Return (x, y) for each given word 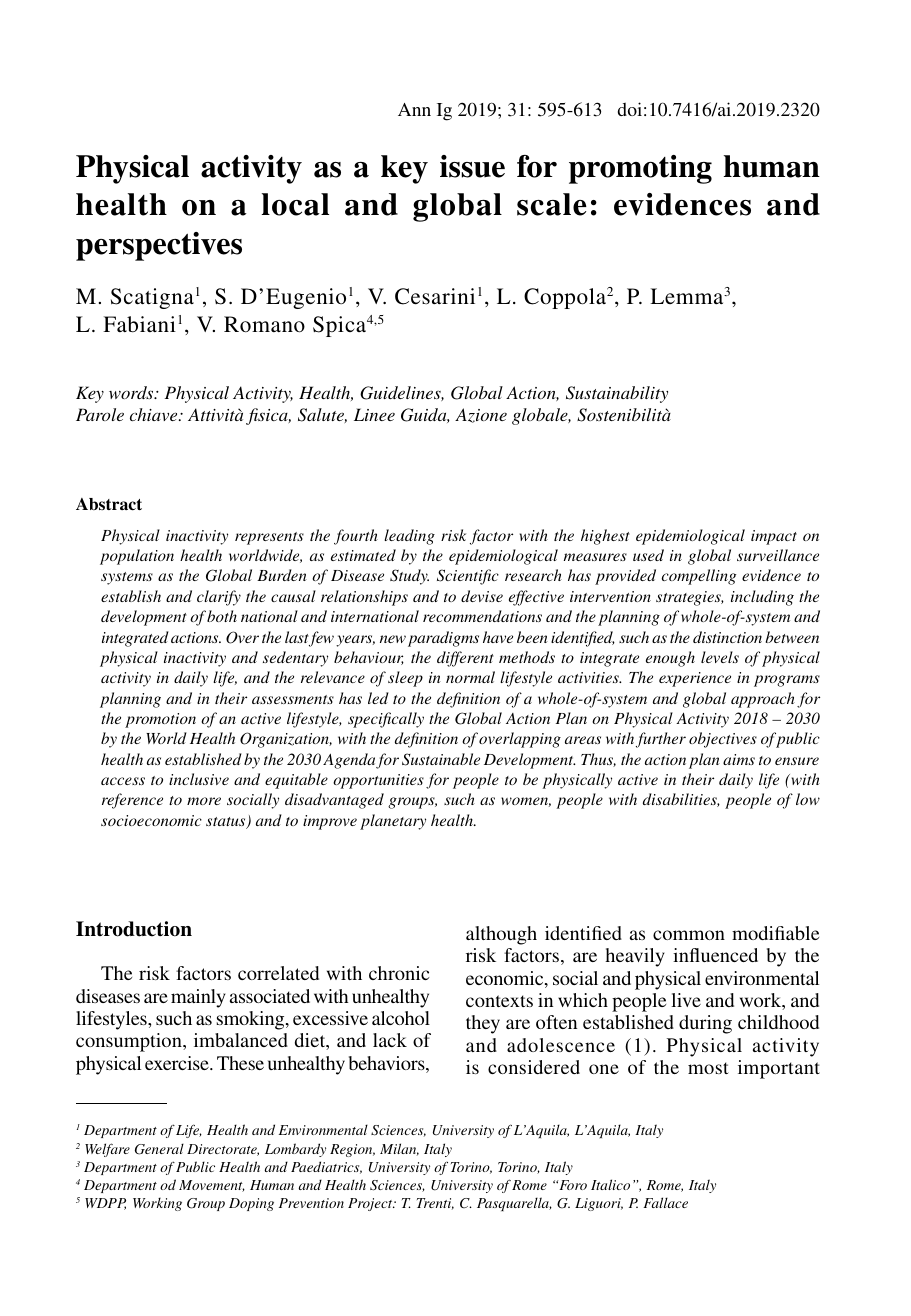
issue (472, 166)
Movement (212, 1186)
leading (409, 537)
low (808, 799)
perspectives (159, 246)
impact (774, 537)
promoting (640, 169)
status (227, 823)
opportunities (378, 781)
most (708, 1068)
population (137, 557)
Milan (399, 1149)
